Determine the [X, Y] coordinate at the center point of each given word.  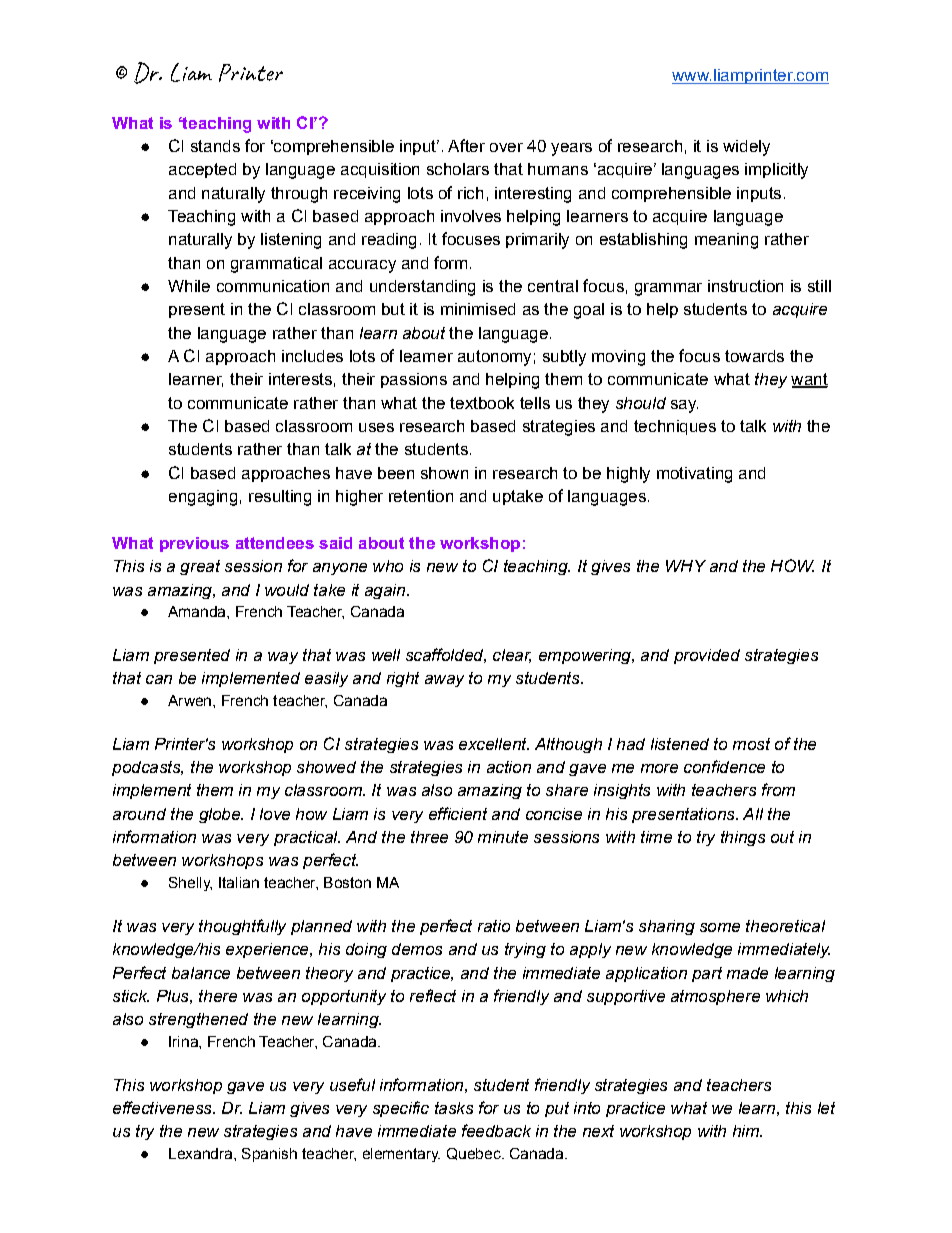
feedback [496, 1130]
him [747, 1131]
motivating [694, 475]
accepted [202, 170]
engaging [203, 498]
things [743, 838]
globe [220, 815]
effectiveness [163, 1107]
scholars [458, 169]
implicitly [776, 171]
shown [444, 473]
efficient [458, 813]
